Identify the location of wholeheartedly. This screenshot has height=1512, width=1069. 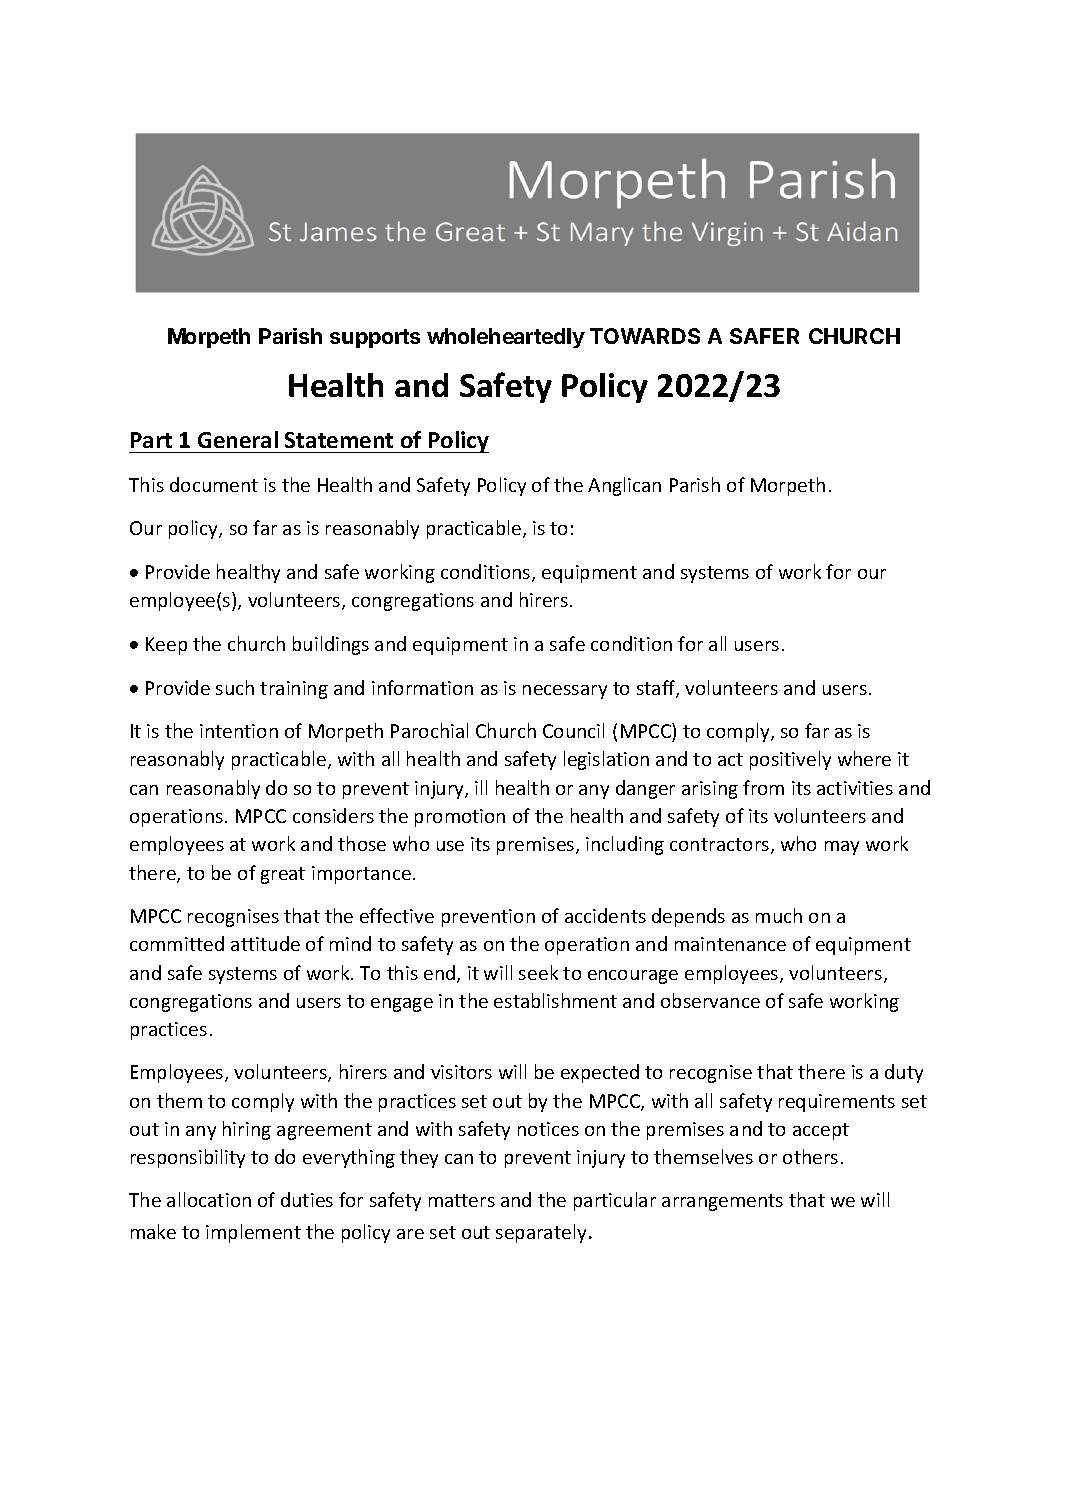
(506, 338).
